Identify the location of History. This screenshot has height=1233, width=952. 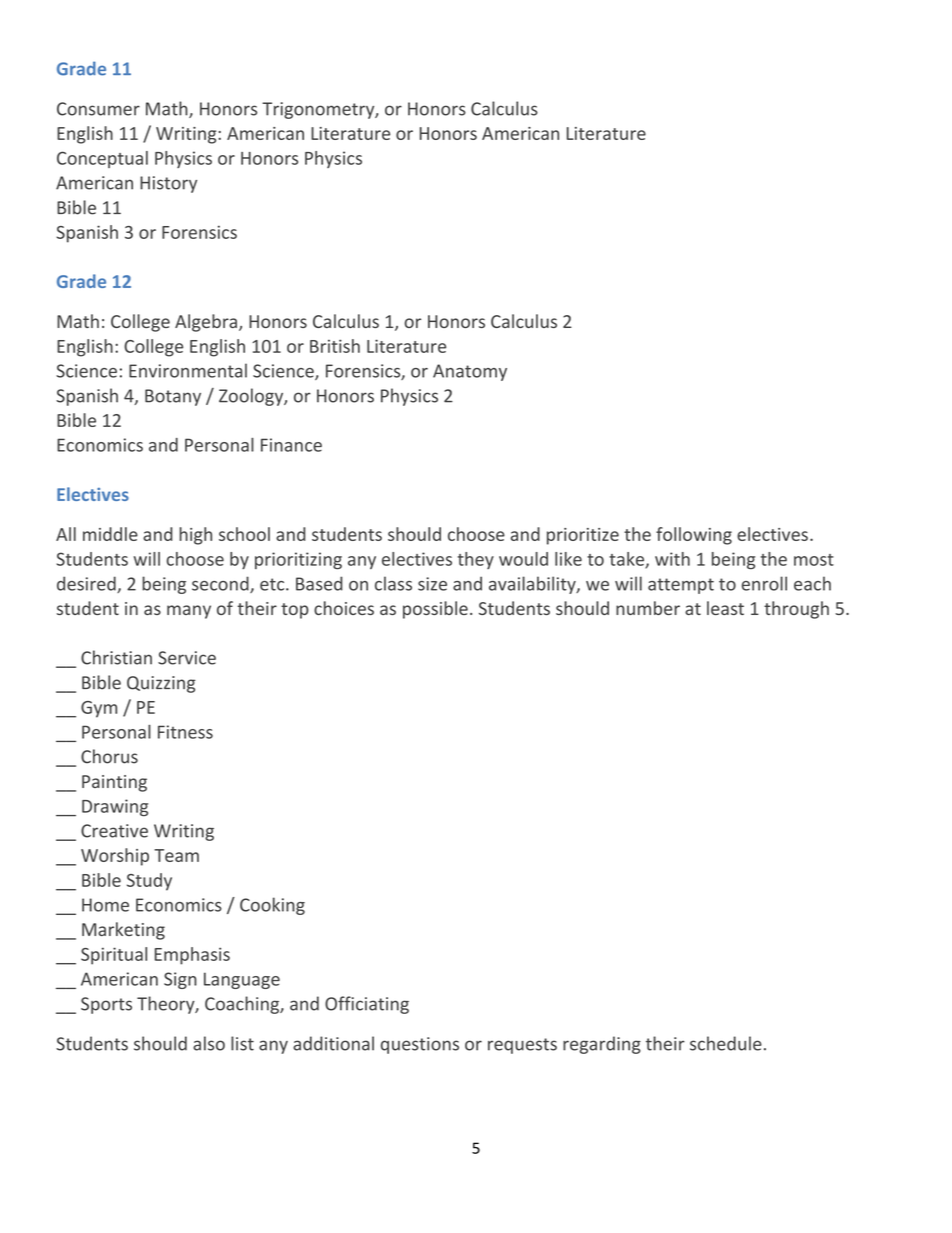
(168, 184).
